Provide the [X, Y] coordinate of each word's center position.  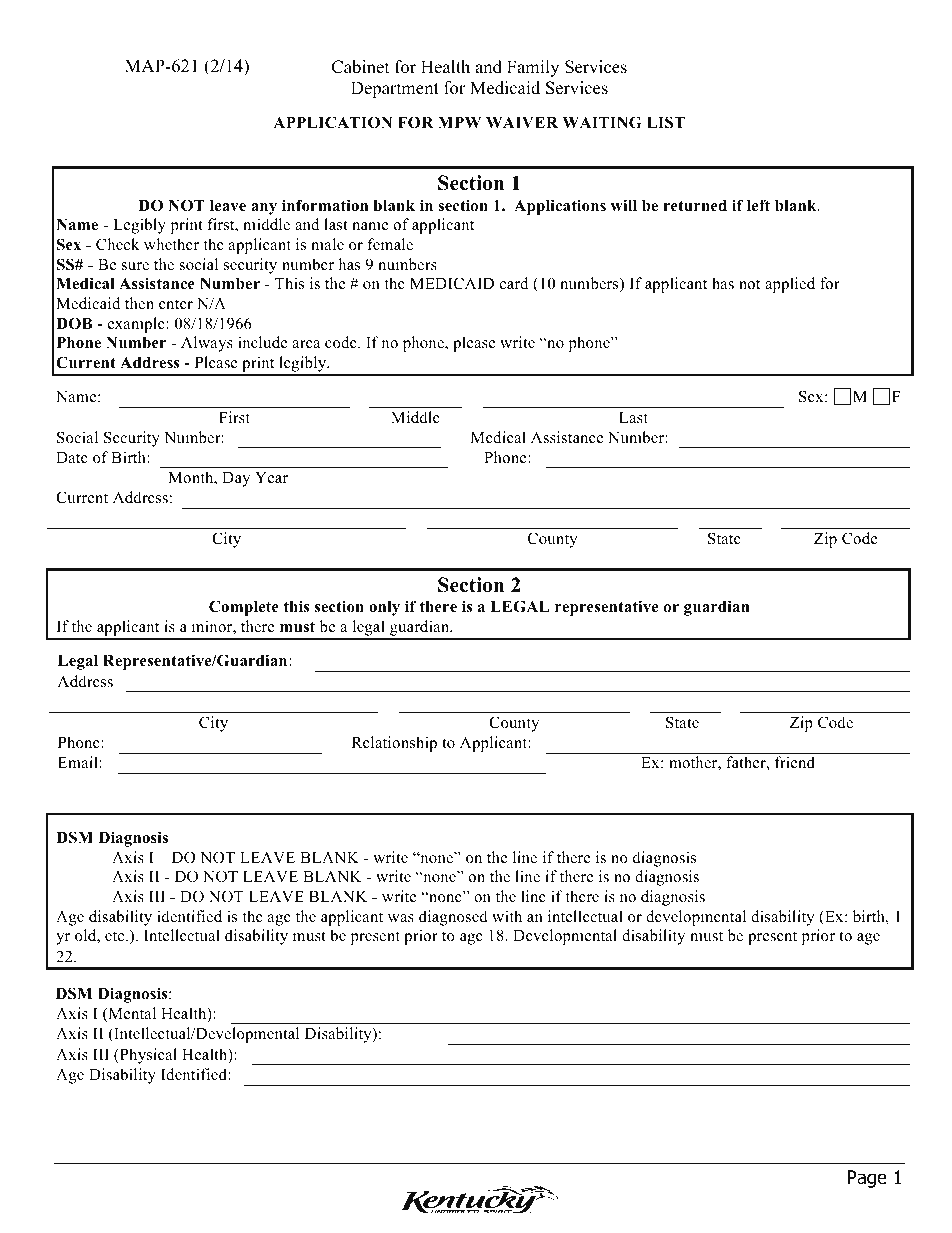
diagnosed [453, 918]
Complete [244, 608]
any [264, 209]
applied [790, 285]
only [384, 608]
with [507, 916]
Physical [147, 1056]
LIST [666, 122]
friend [795, 762]
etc [116, 936]
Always [207, 344]
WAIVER [522, 122]
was [401, 918]
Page [867, 1179]
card [514, 283]
